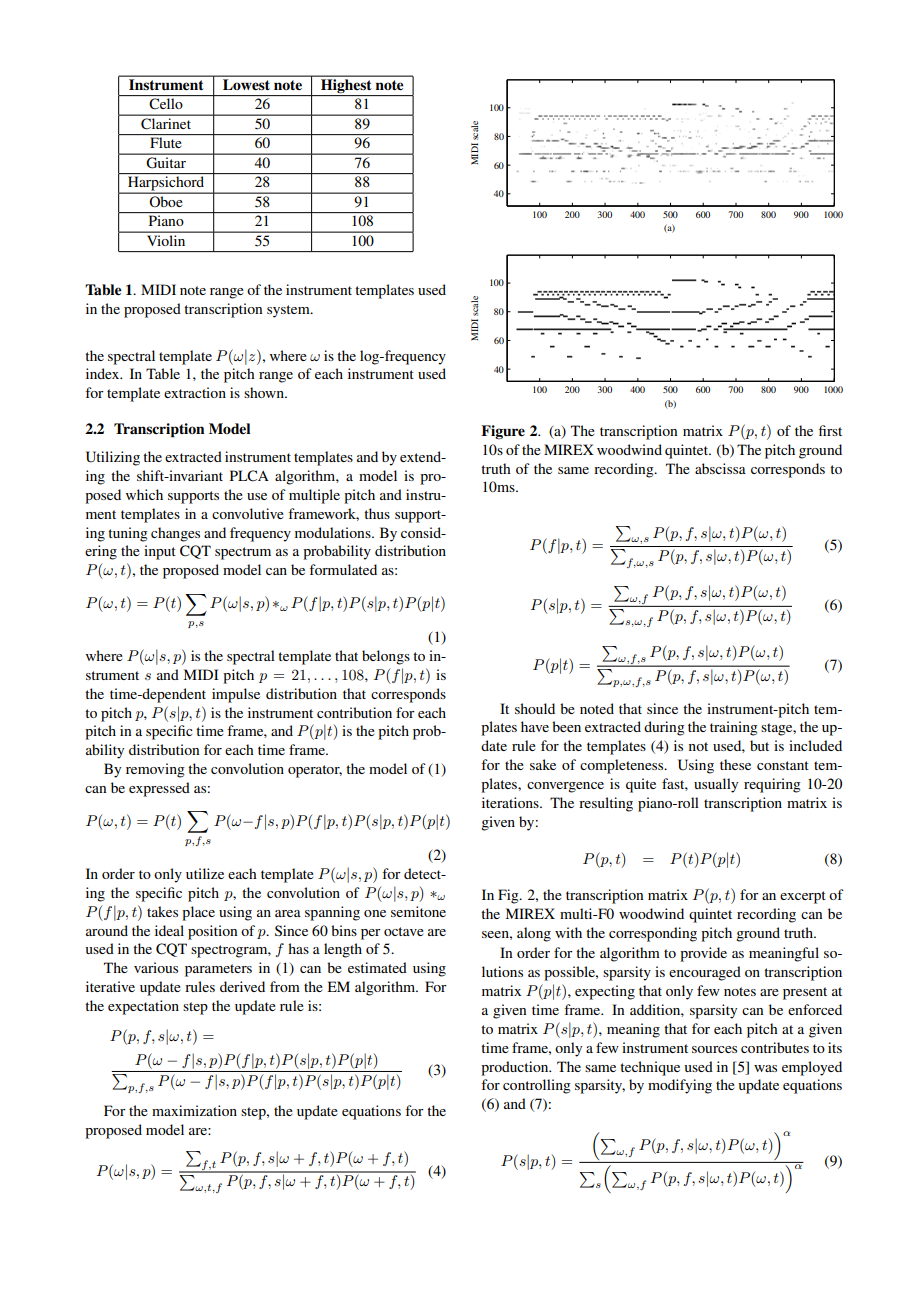 This image has height=1308, width=924. I want to click on Lowest, so click(246, 84).
